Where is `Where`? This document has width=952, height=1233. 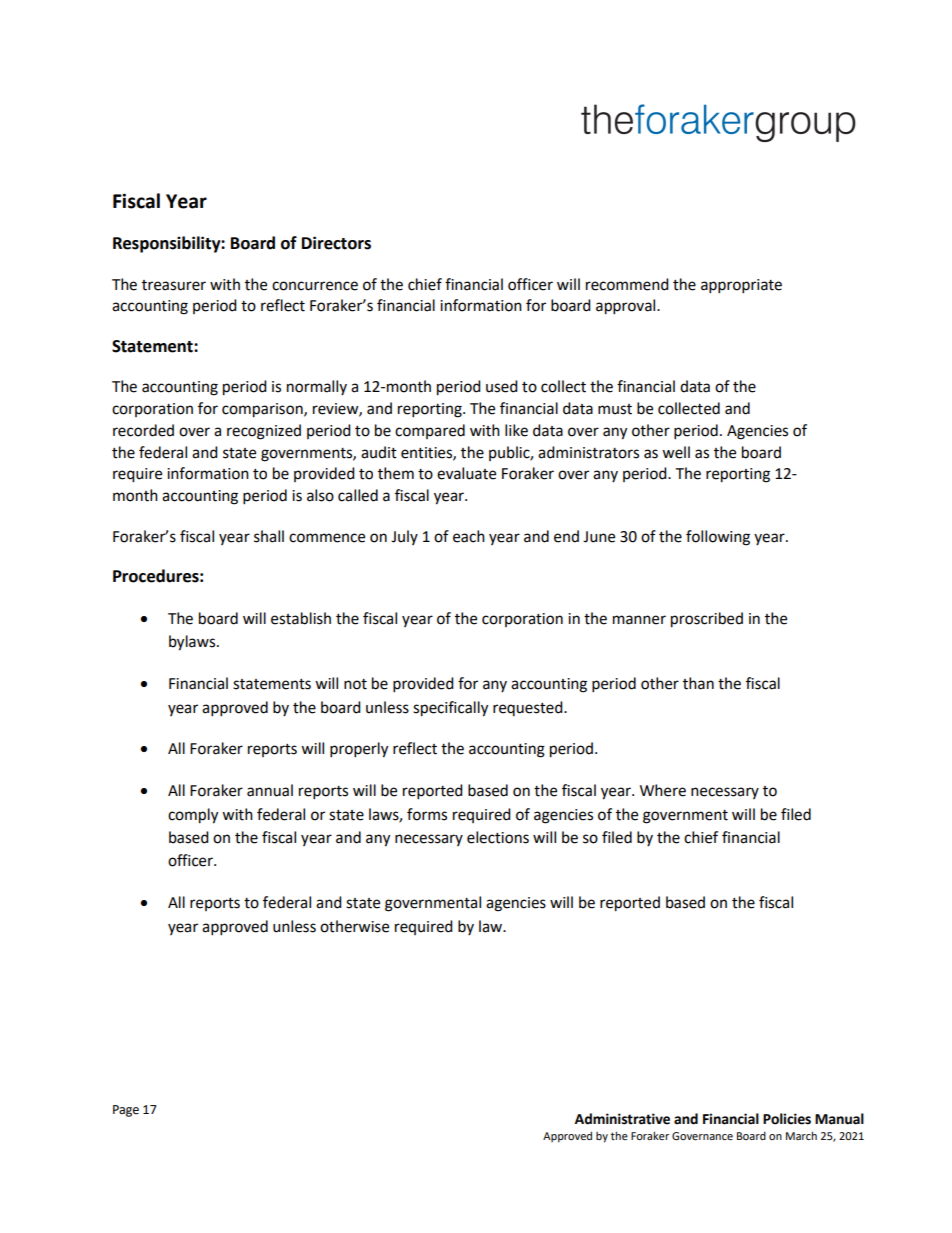 Where is located at coordinates (663, 790).
